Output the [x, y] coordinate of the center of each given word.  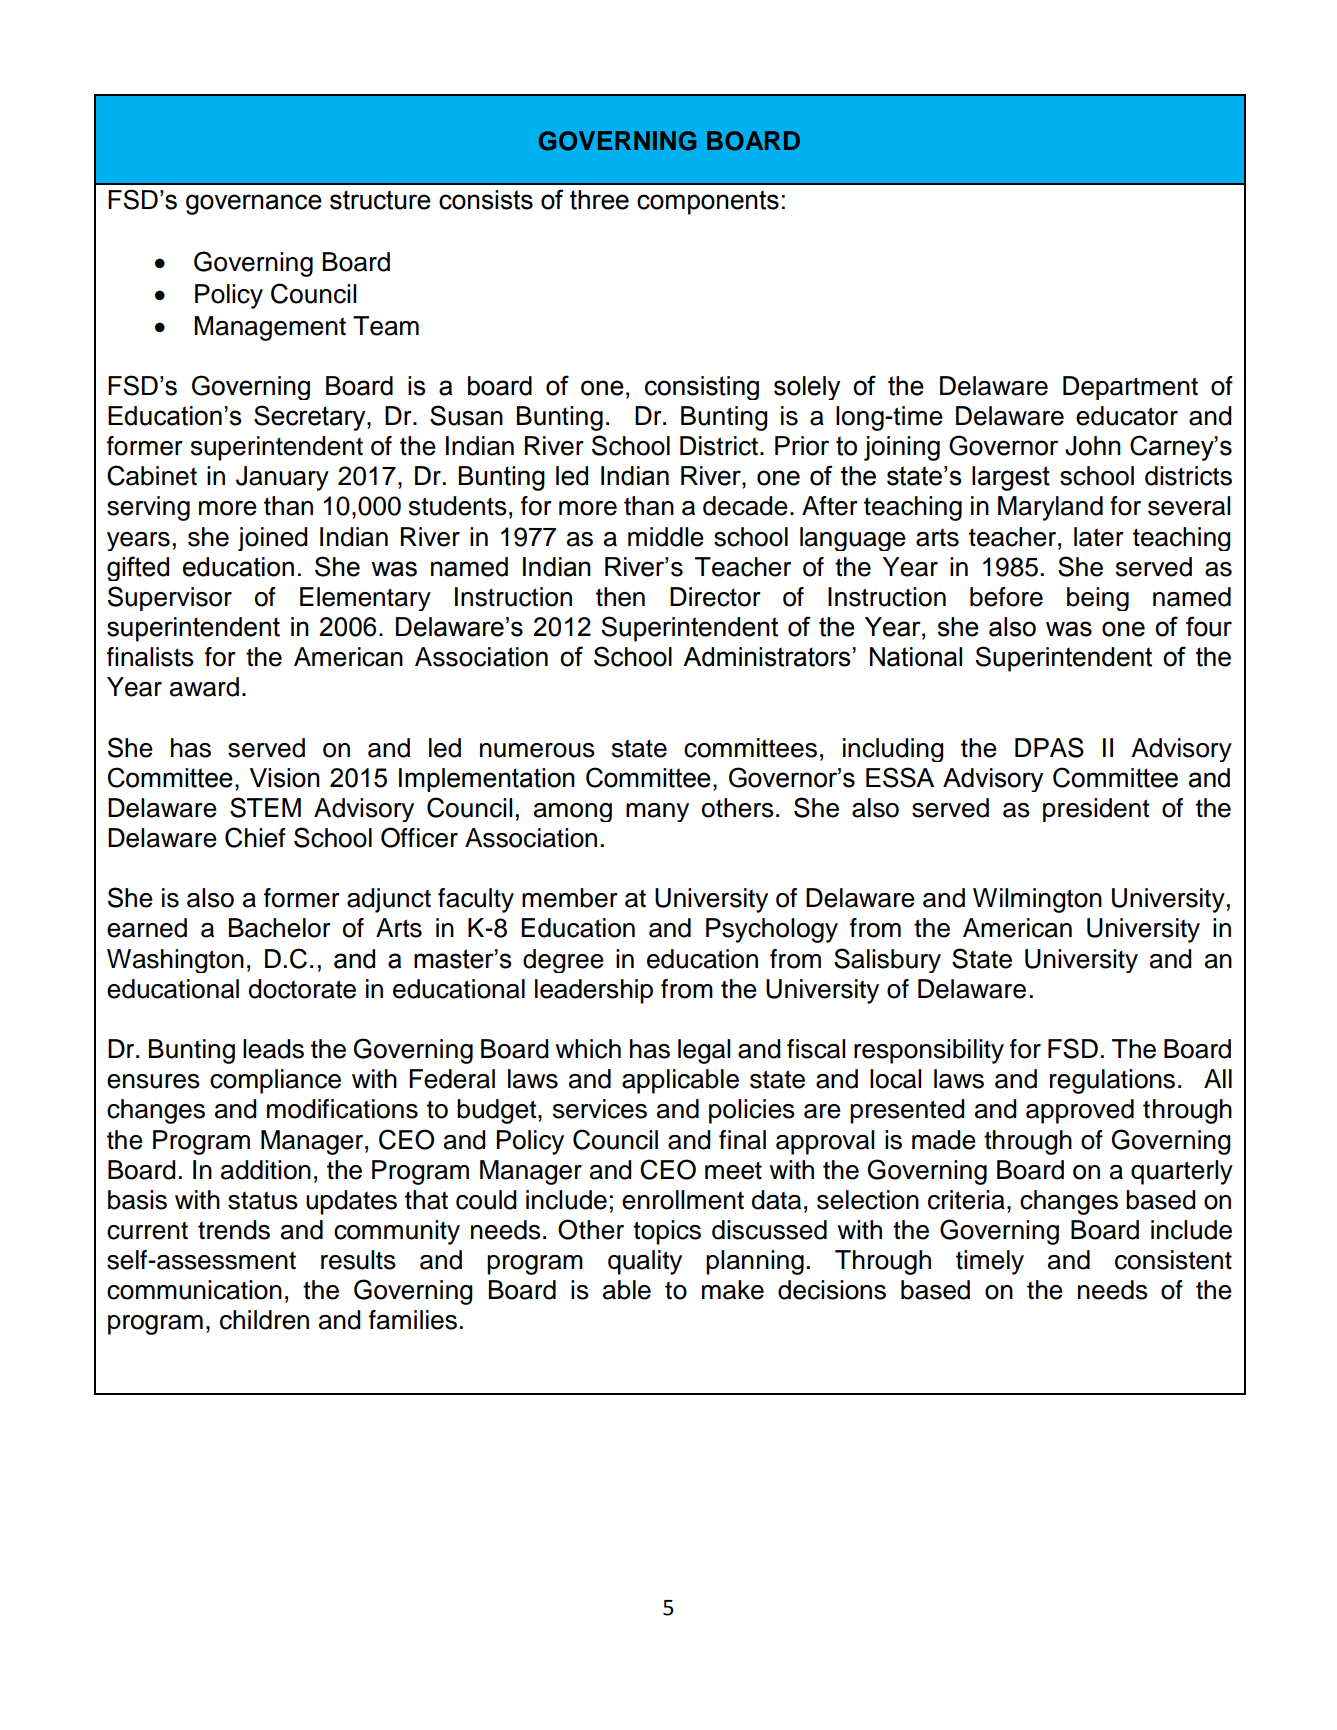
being [1098, 599]
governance [254, 204]
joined [273, 539]
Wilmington [1037, 900]
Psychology [772, 930]
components [708, 202]
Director [715, 597]
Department [1130, 388]
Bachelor [280, 928]
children [264, 1320]
